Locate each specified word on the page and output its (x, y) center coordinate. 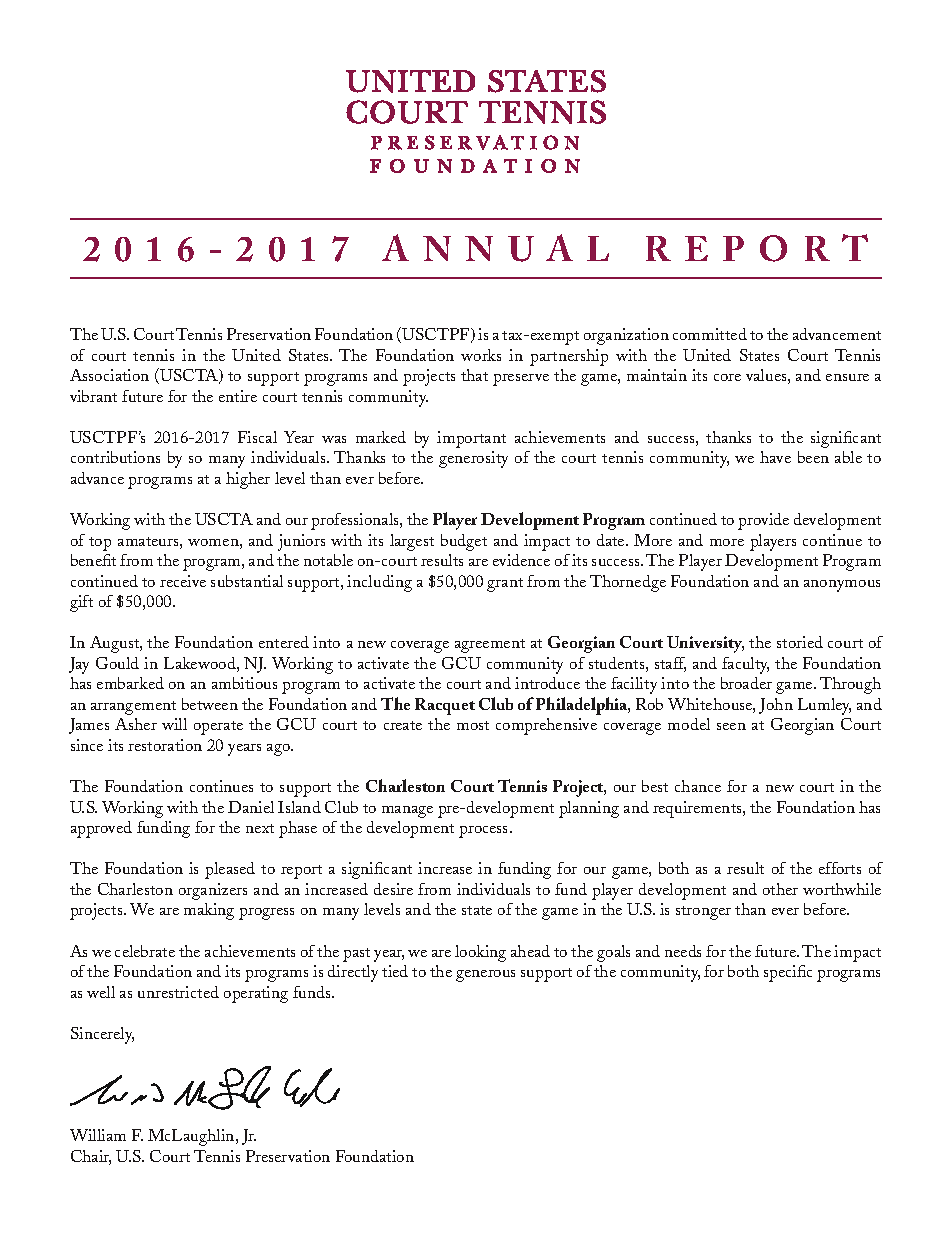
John (776, 706)
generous (485, 976)
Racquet (445, 706)
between (210, 704)
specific (788, 973)
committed (710, 334)
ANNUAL (495, 248)
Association (109, 375)
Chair (91, 1157)
